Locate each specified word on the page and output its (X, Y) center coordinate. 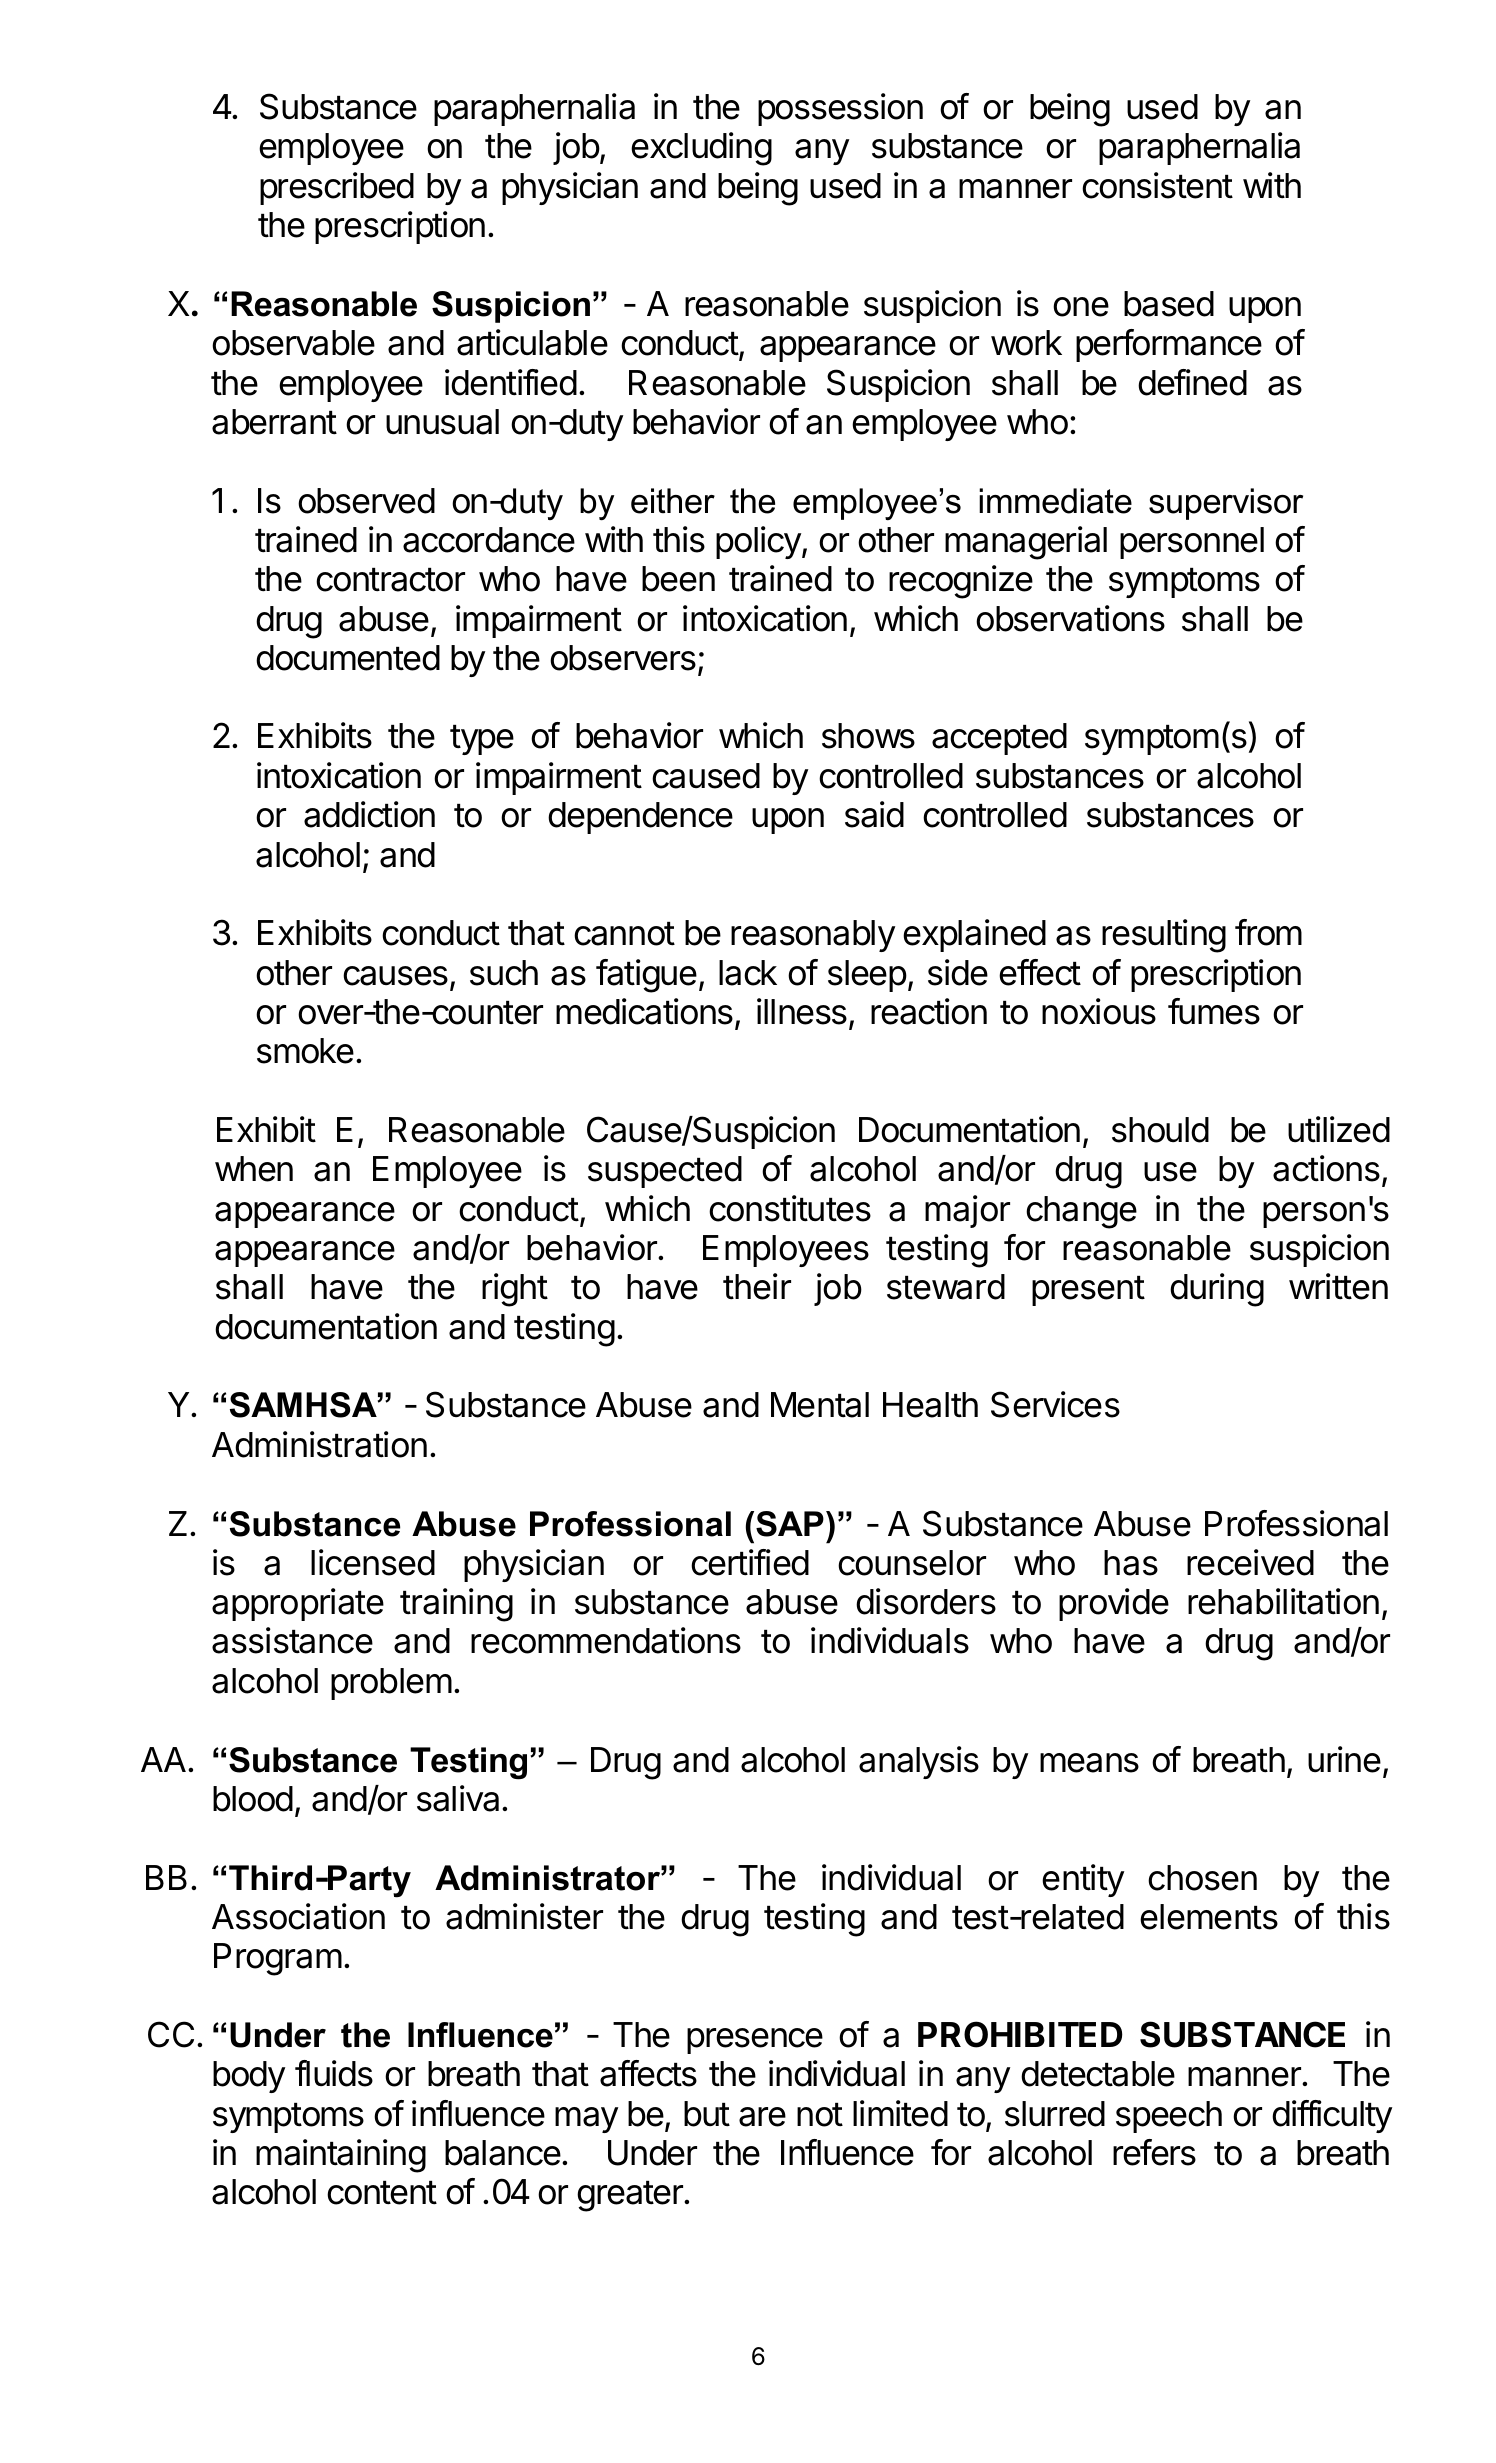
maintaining (341, 2156)
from (1268, 932)
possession (840, 109)
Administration (319, 1444)
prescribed (337, 188)
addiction (369, 814)
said (874, 814)
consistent (1157, 185)
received (1250, 1562)
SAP (790, 1524)
